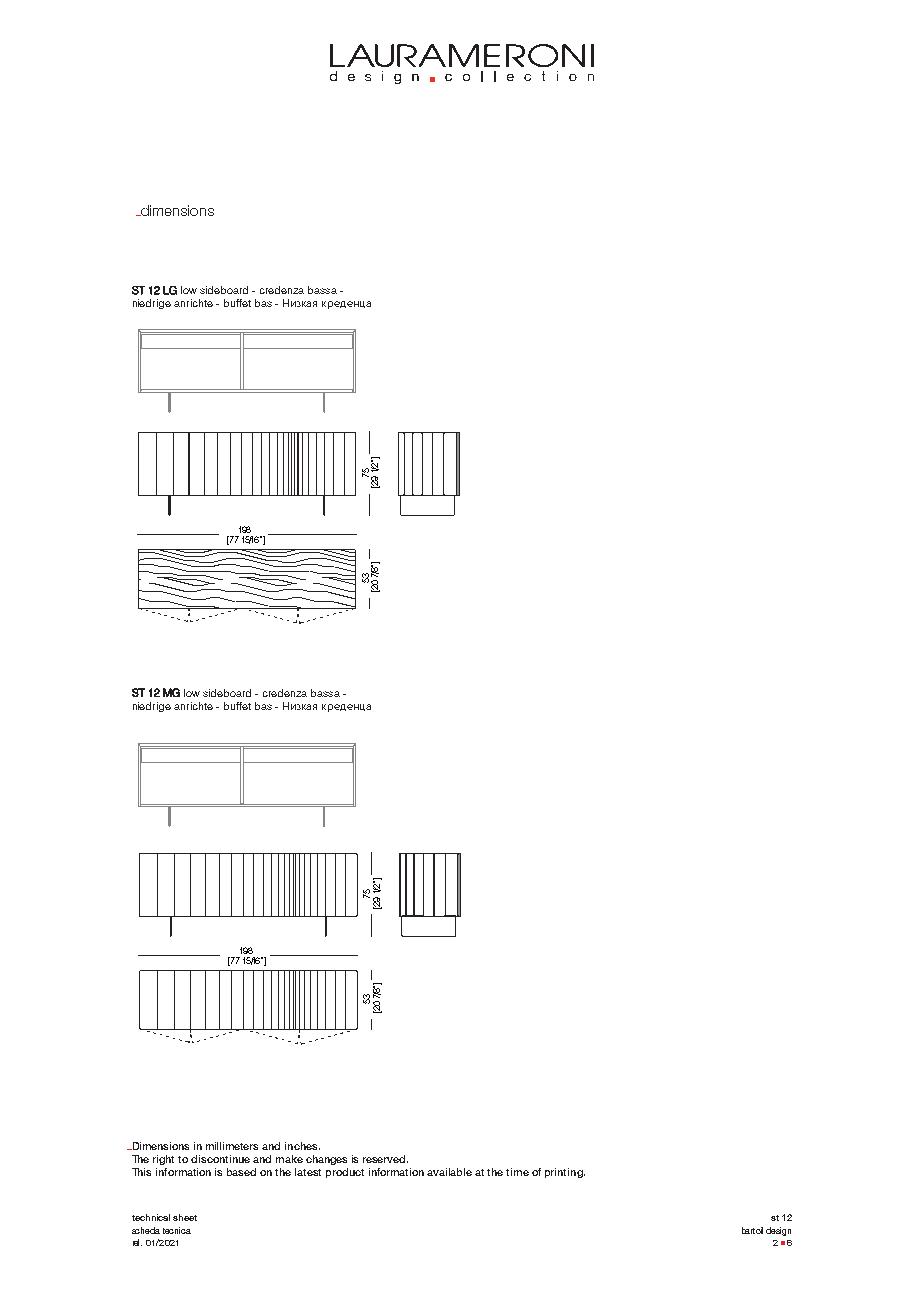 This screenshot has width=924, height=1308. Describe the element at coordinates (449, 1172) in the screenshot. I see `available` at that location.
